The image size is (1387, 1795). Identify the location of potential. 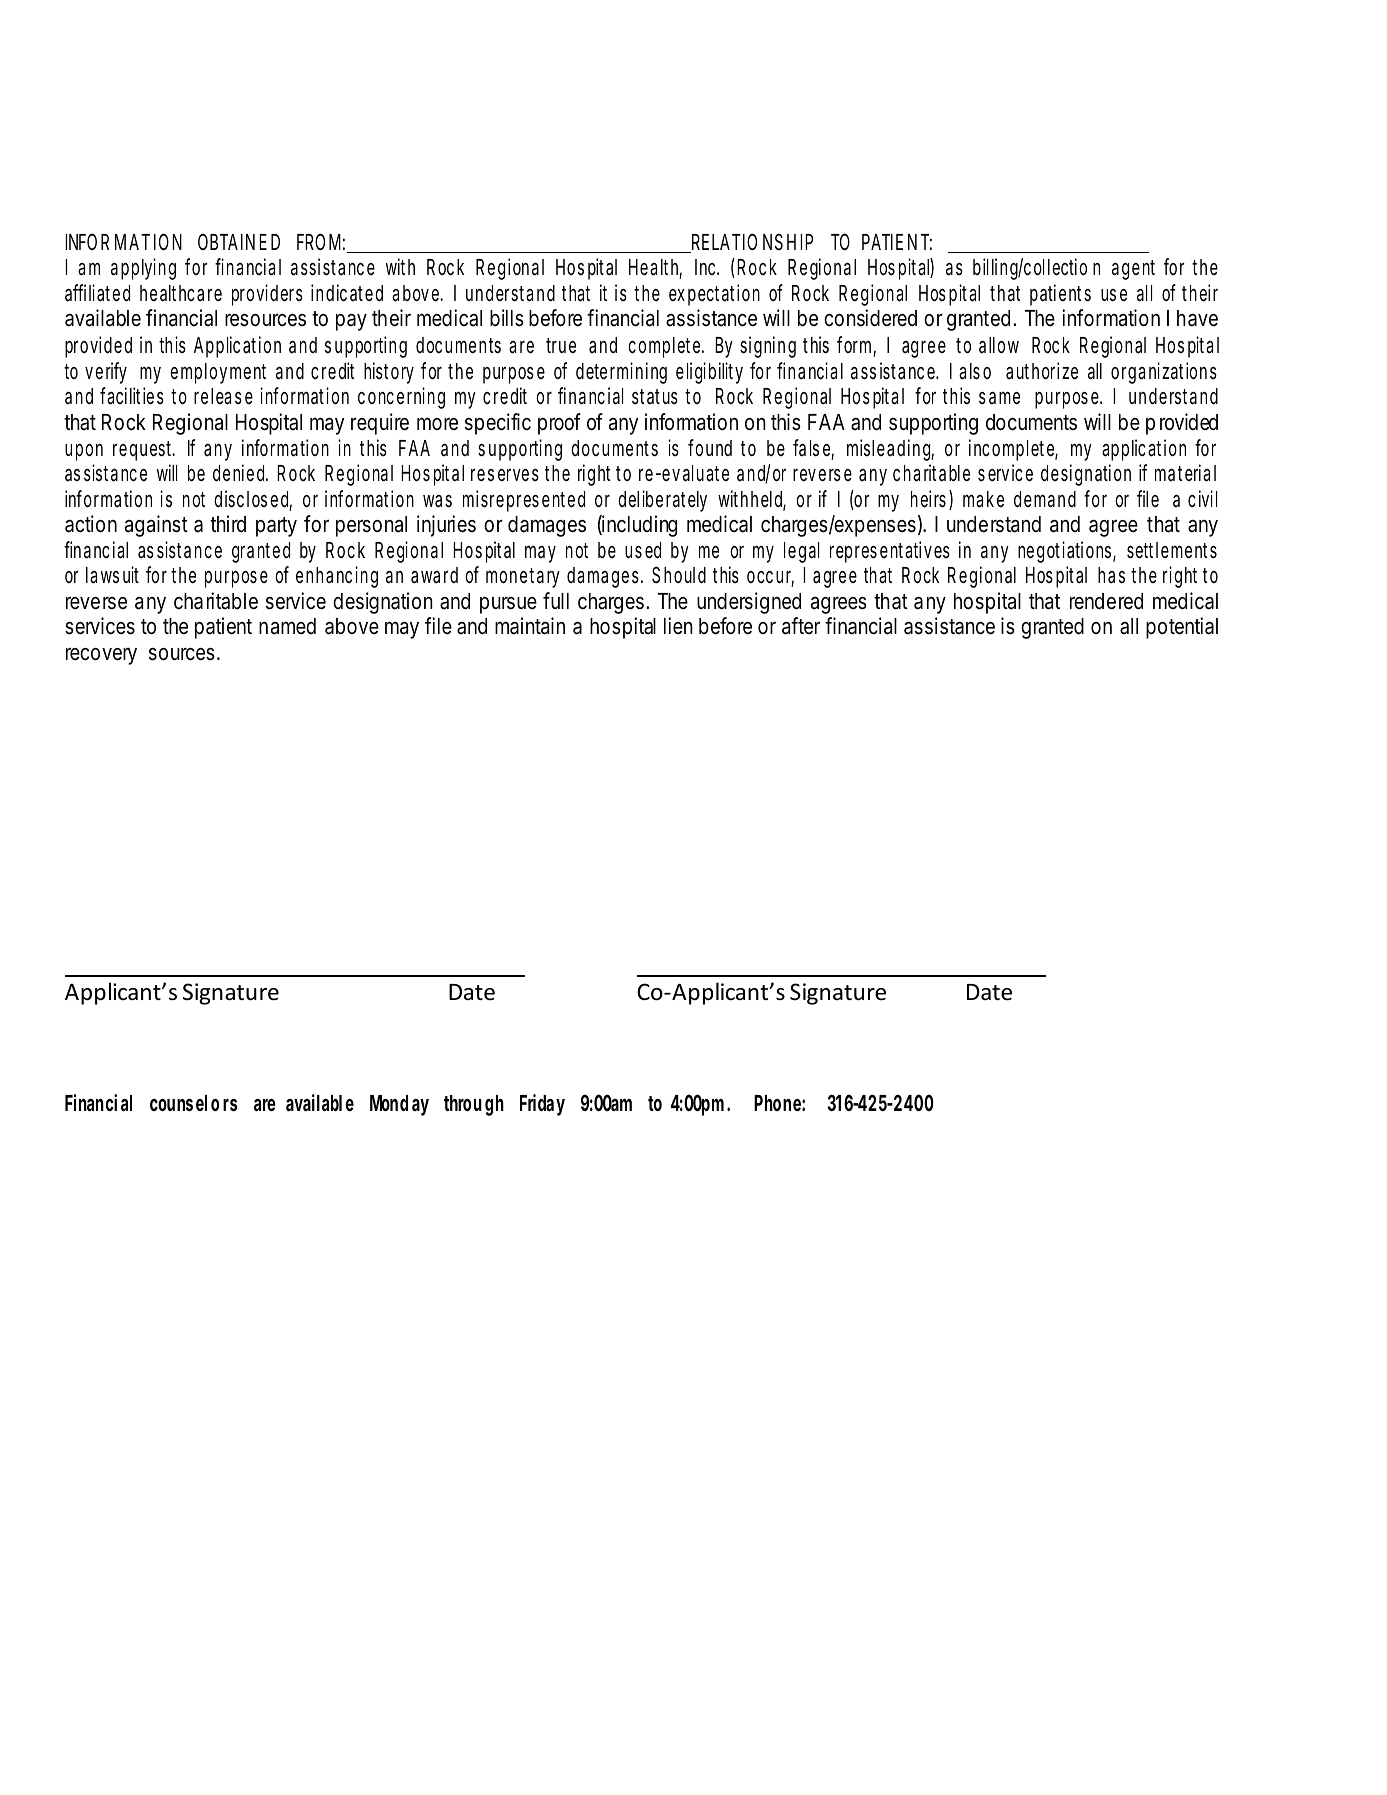
(1182, 628).
